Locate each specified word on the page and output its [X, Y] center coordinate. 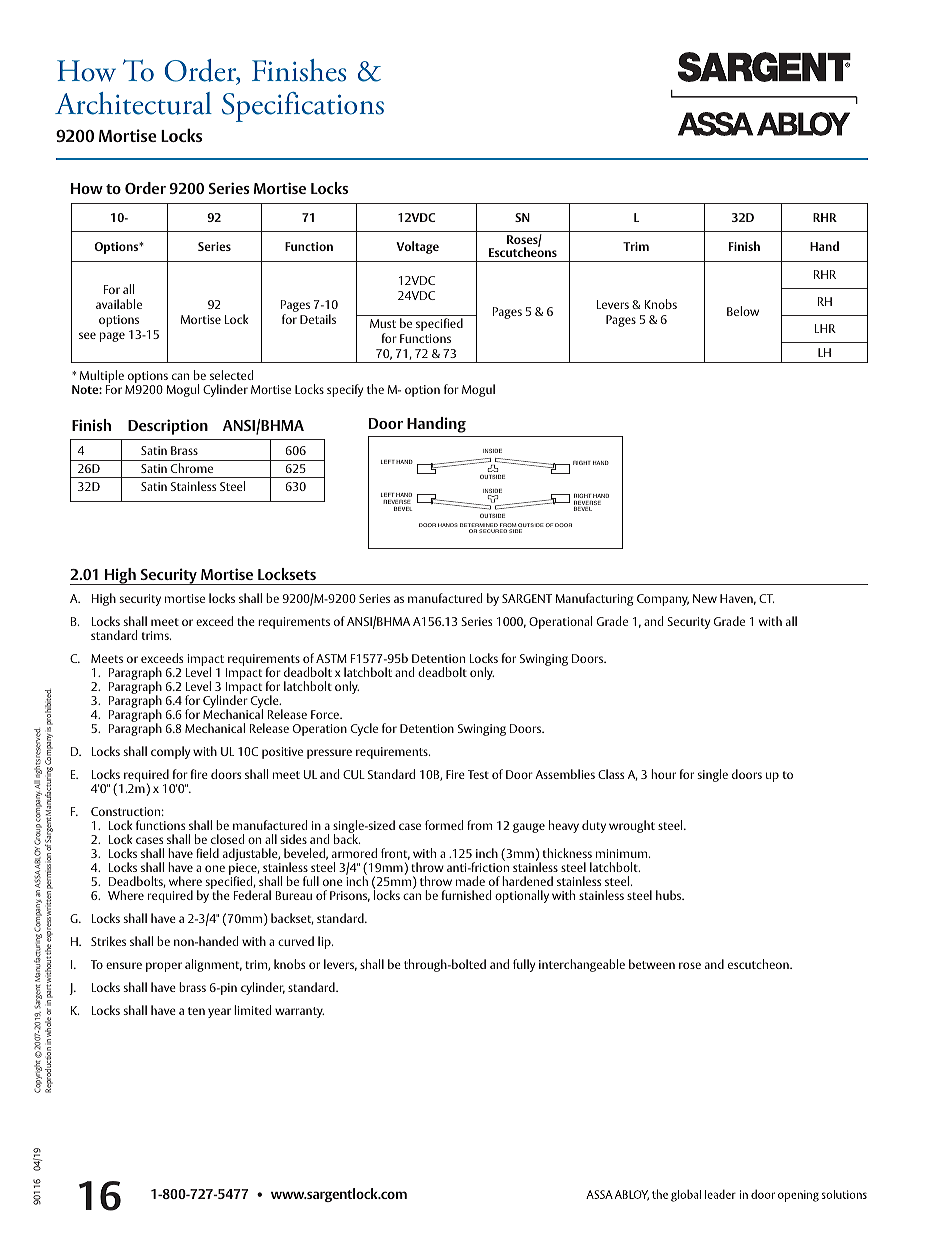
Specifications [303, 107]
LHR [825, 328]
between [652, 964]
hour [663, 774]
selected [231, 375]
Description [168, 427]
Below [743, 311]
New [705, 598]
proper [164, 967]
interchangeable [582, 965]
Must [383, 323]
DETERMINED [479, 526]
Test [478, 774]
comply [170, 752]
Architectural [133, 103]
